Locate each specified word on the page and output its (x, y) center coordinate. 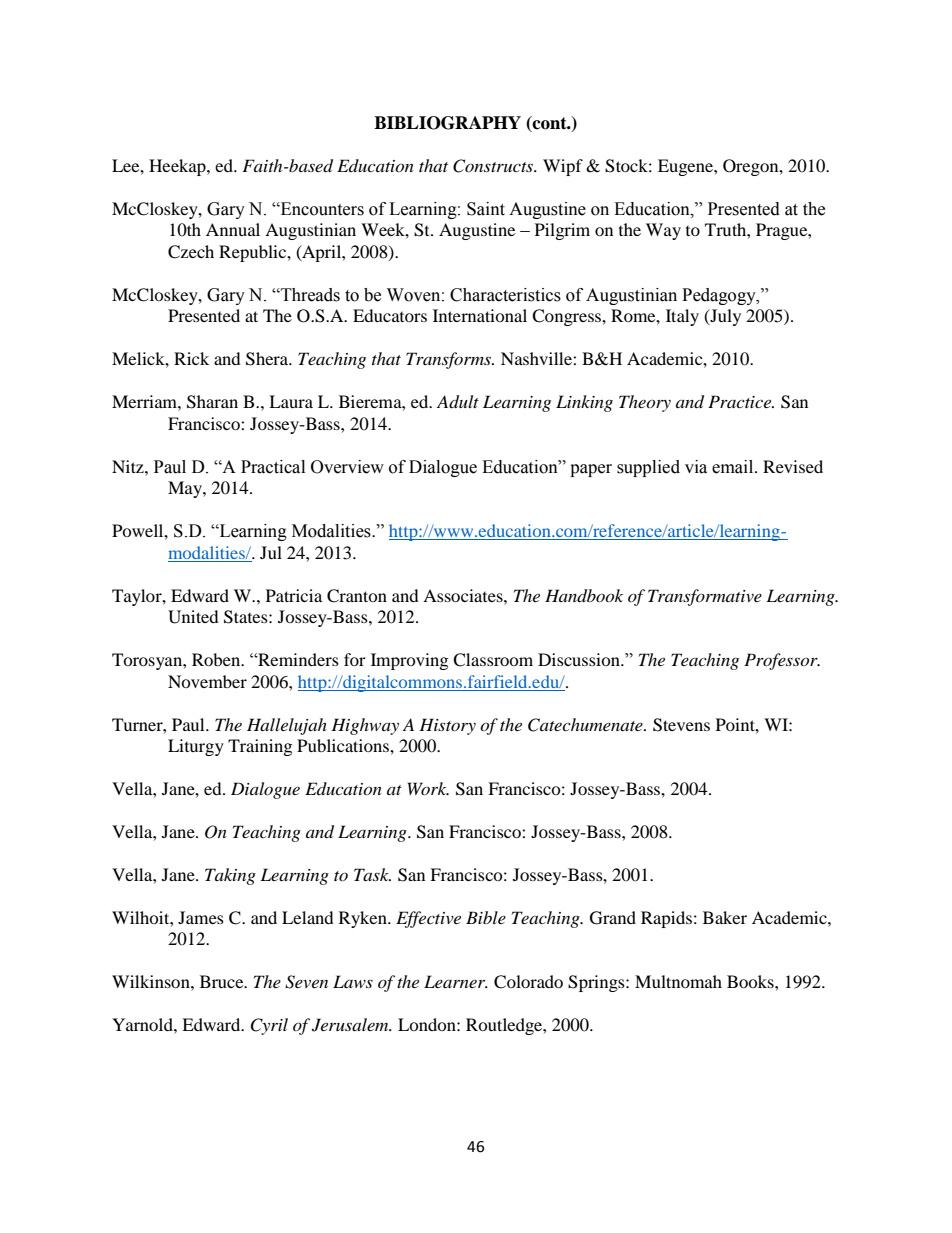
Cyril (269, 1026)
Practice (741, 401)
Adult (458, 402)
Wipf (563, 167)
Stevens (681, 725)
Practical (273, 467)
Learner (456, 981)
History (447, 726)
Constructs (494, 166)
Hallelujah (287, 726)
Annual (233, 229)
